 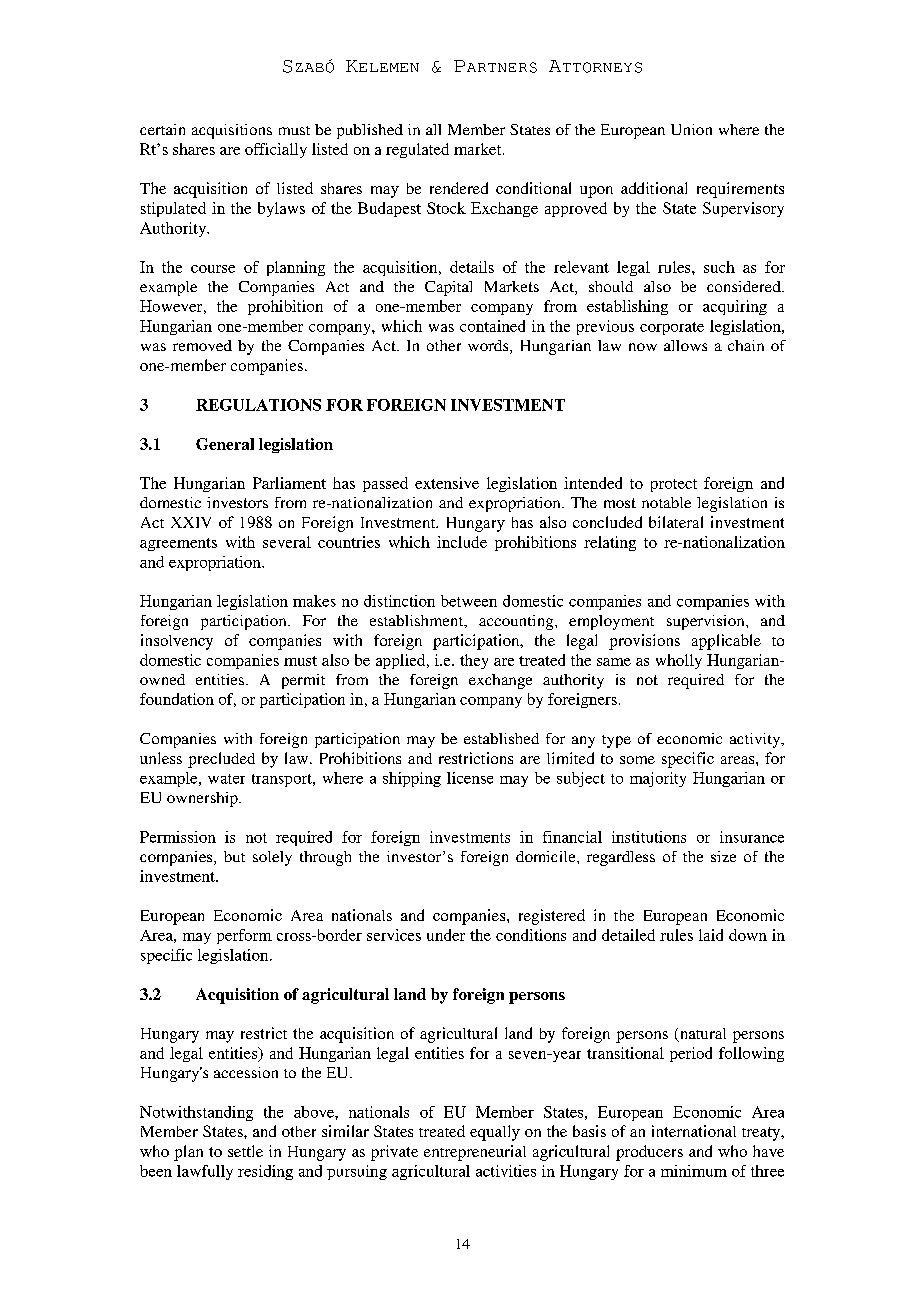 I want to click on officially, so click(x=276, y=150).
